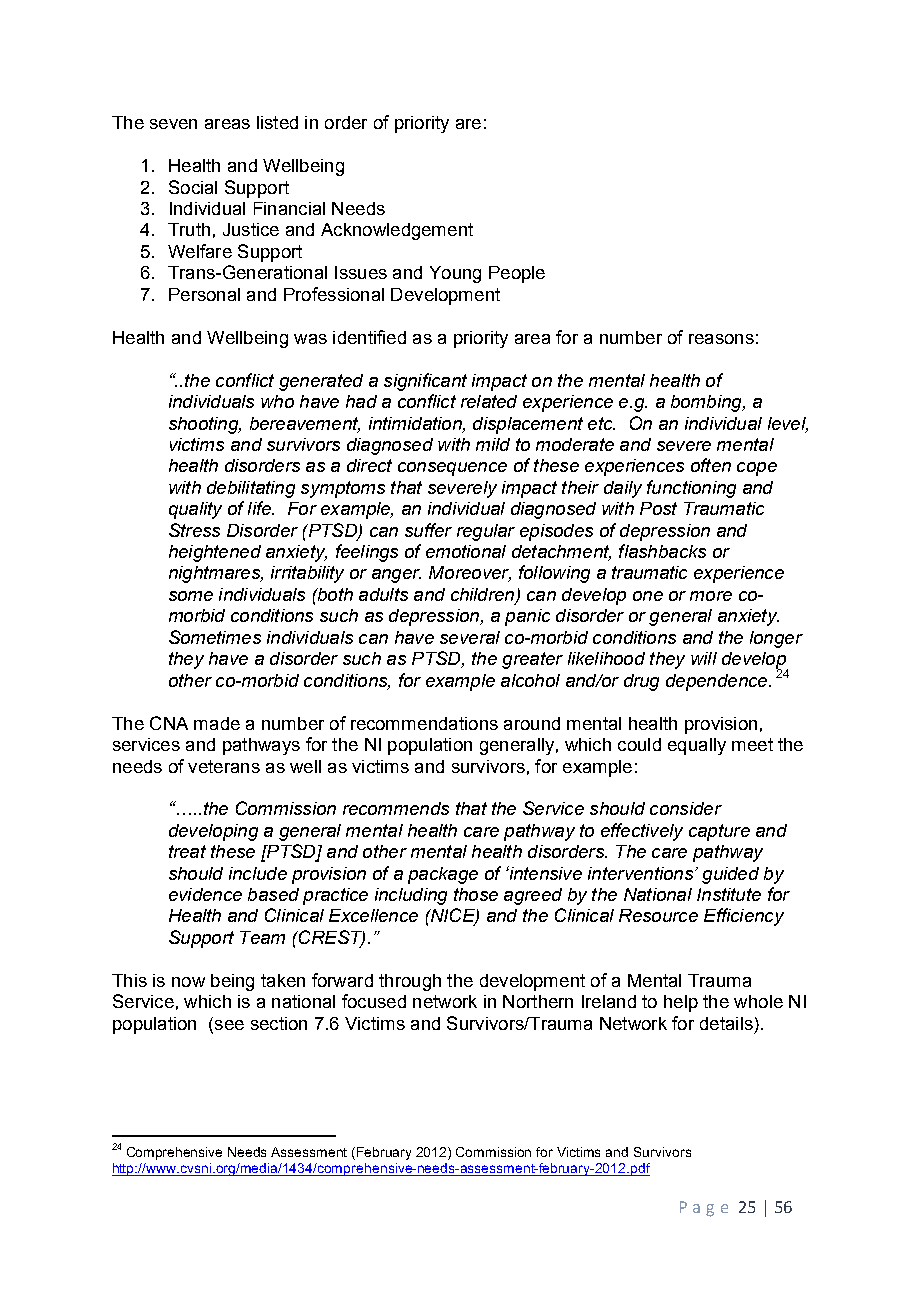 The width and height of the screenshot is (924, 1308). What do you see at coordinates (217, 723) in the screenshot?
I see `made` at bounding box center [217, 723].
